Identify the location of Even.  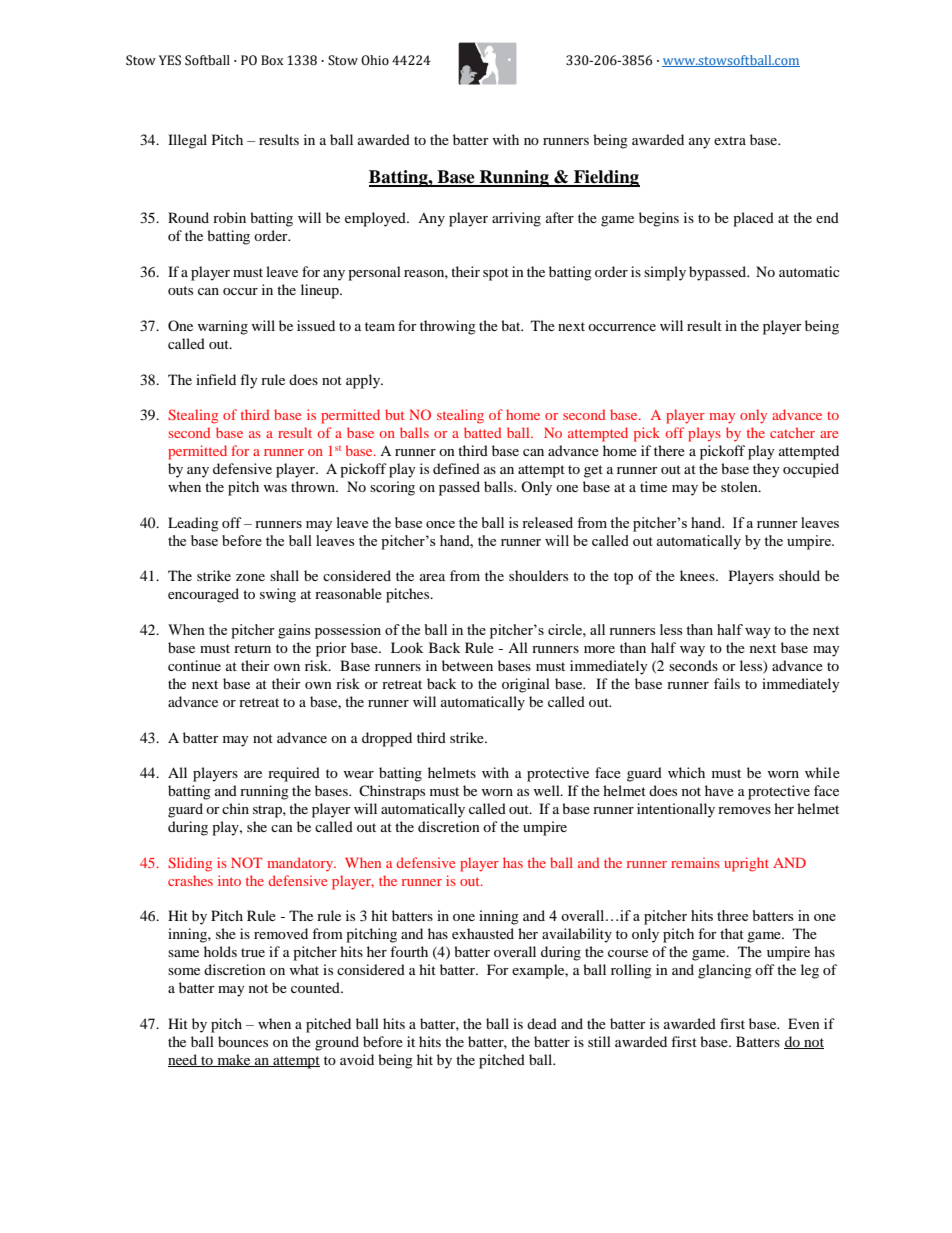
(804, 1023).
